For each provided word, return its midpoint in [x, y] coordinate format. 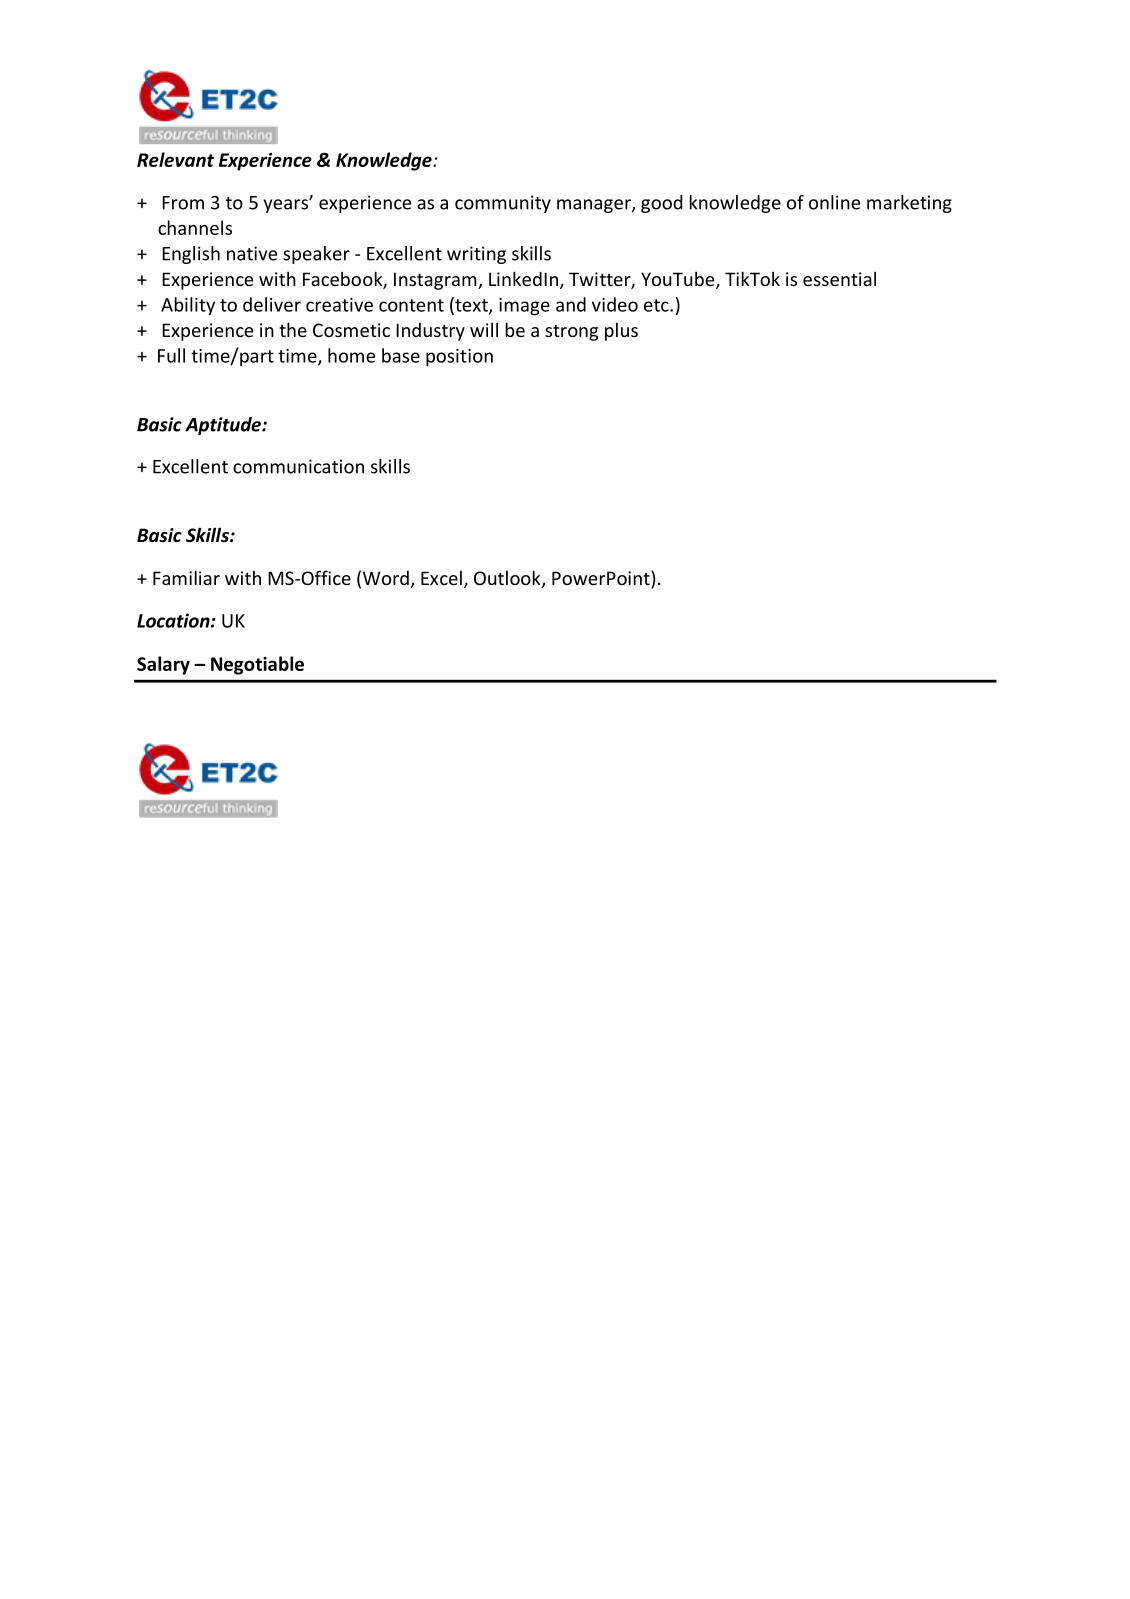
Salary [163, 665]
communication [298, 466]
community [503, 204]
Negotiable [257, 665]
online [834, 202]
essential [839, 278]
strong [571, 332]
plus [621, 331]
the [293, 329]
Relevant [175, 159]
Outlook [508, 579]
